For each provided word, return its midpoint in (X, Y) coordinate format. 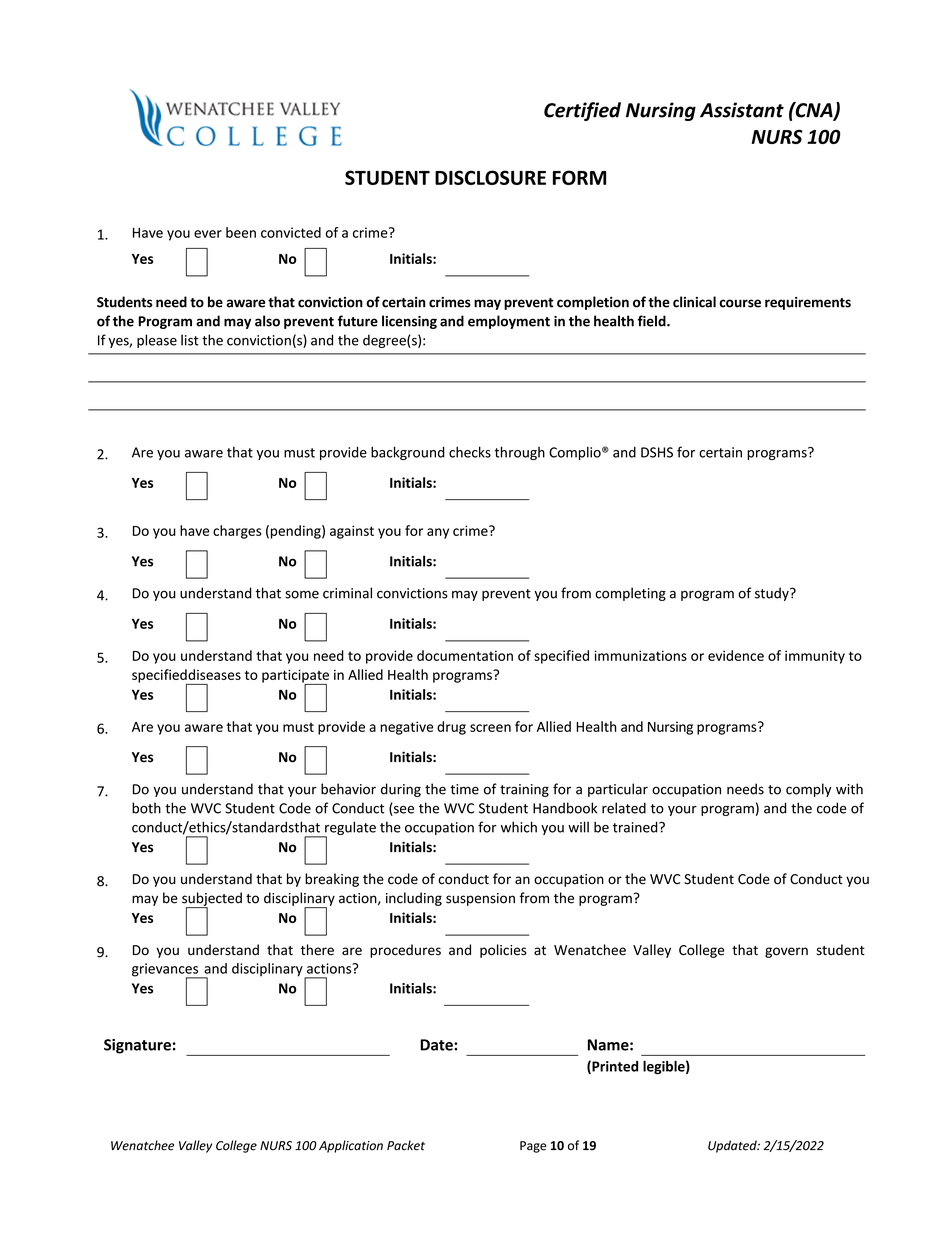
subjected (212, 900)
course (740, 303)
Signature (137, 1046)
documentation (465, 655)
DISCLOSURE (490, 177)
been (241, 232)
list (190, 340)
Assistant (742, 110)
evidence (736, 655)
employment (509, 322)
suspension (480, 899)
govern (786, 952)
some (302, 594)
